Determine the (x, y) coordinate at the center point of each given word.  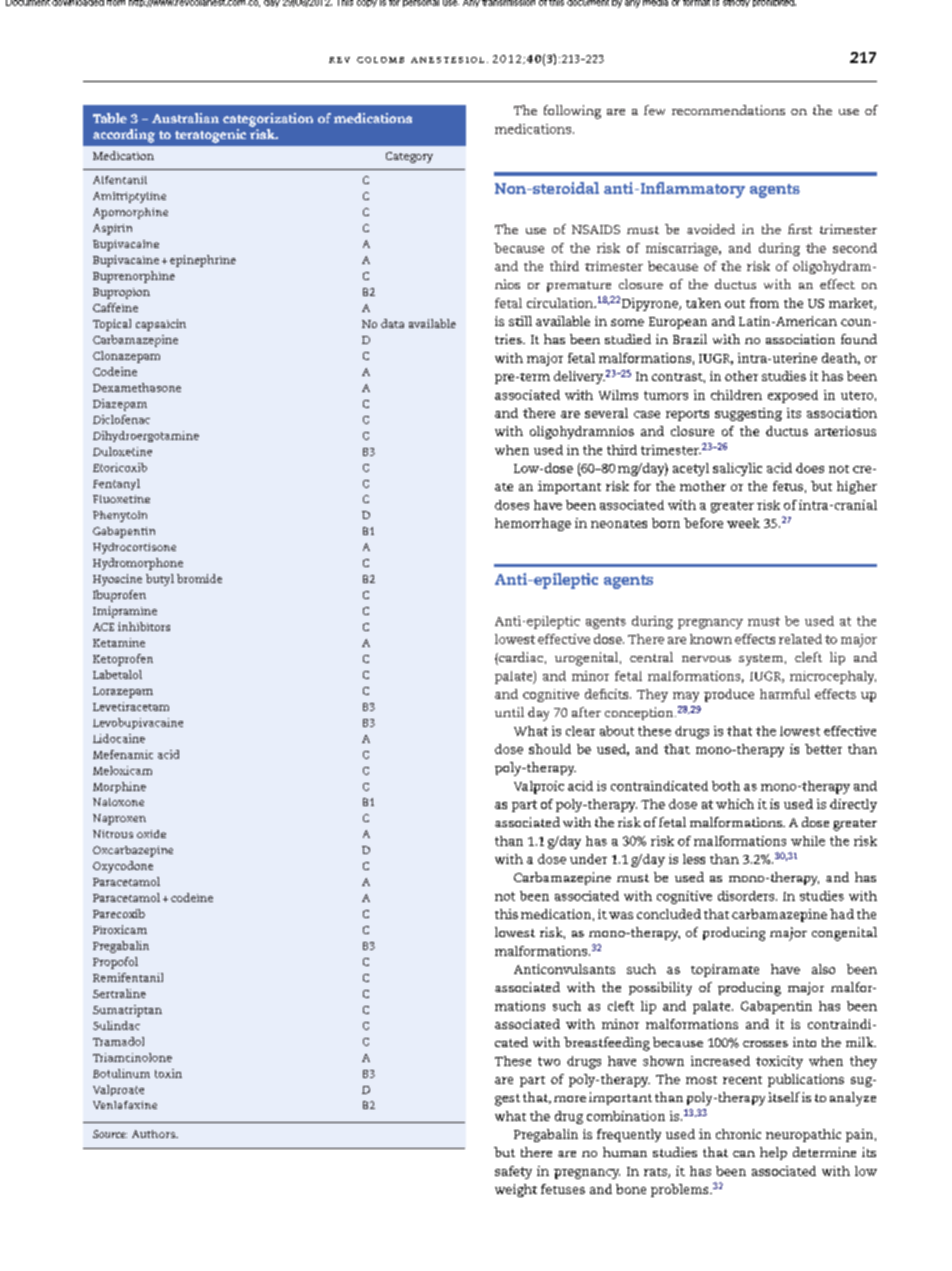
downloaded (78, 3)
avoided (711, 229)
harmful (785, 694)
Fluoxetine (121, 499)
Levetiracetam (131, 706)
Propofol (115, 963)
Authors (154, 1134)
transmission (508, 3)
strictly (736, 3)
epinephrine (203, 261)
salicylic (737, 469)
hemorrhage (533, 524)
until (509, 712)
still (520, 321)
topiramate (725, 970)
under (588, 859)
